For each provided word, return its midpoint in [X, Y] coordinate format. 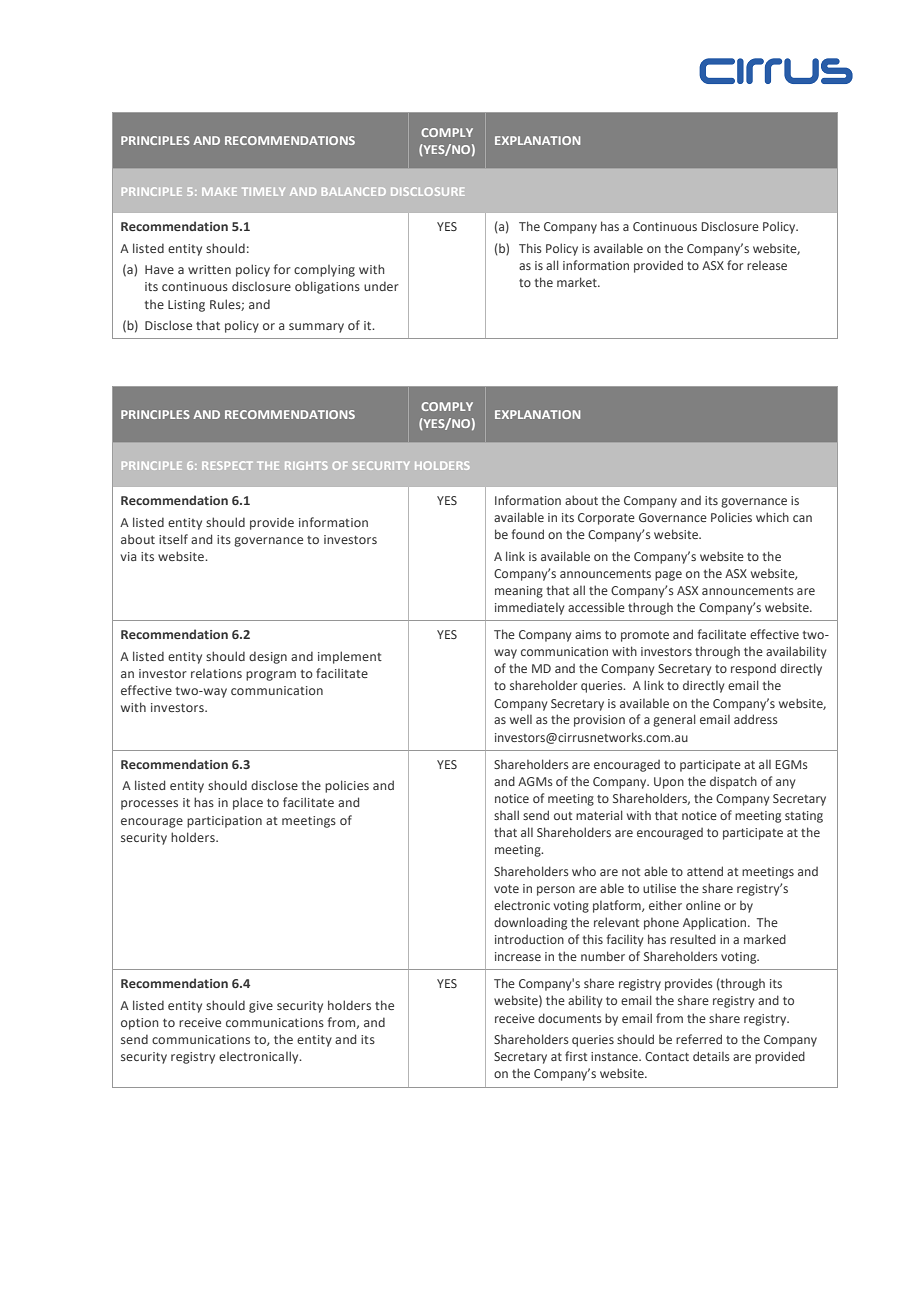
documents [570, 1018]
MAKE [219, 192]
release [767, 265]
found [528, 534]
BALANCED [354, 191]
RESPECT [227, 465]
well [521, 719]
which [772, 517]
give [261, 1007]
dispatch [733, 782]
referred [699, 1039]
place [248, 803]
